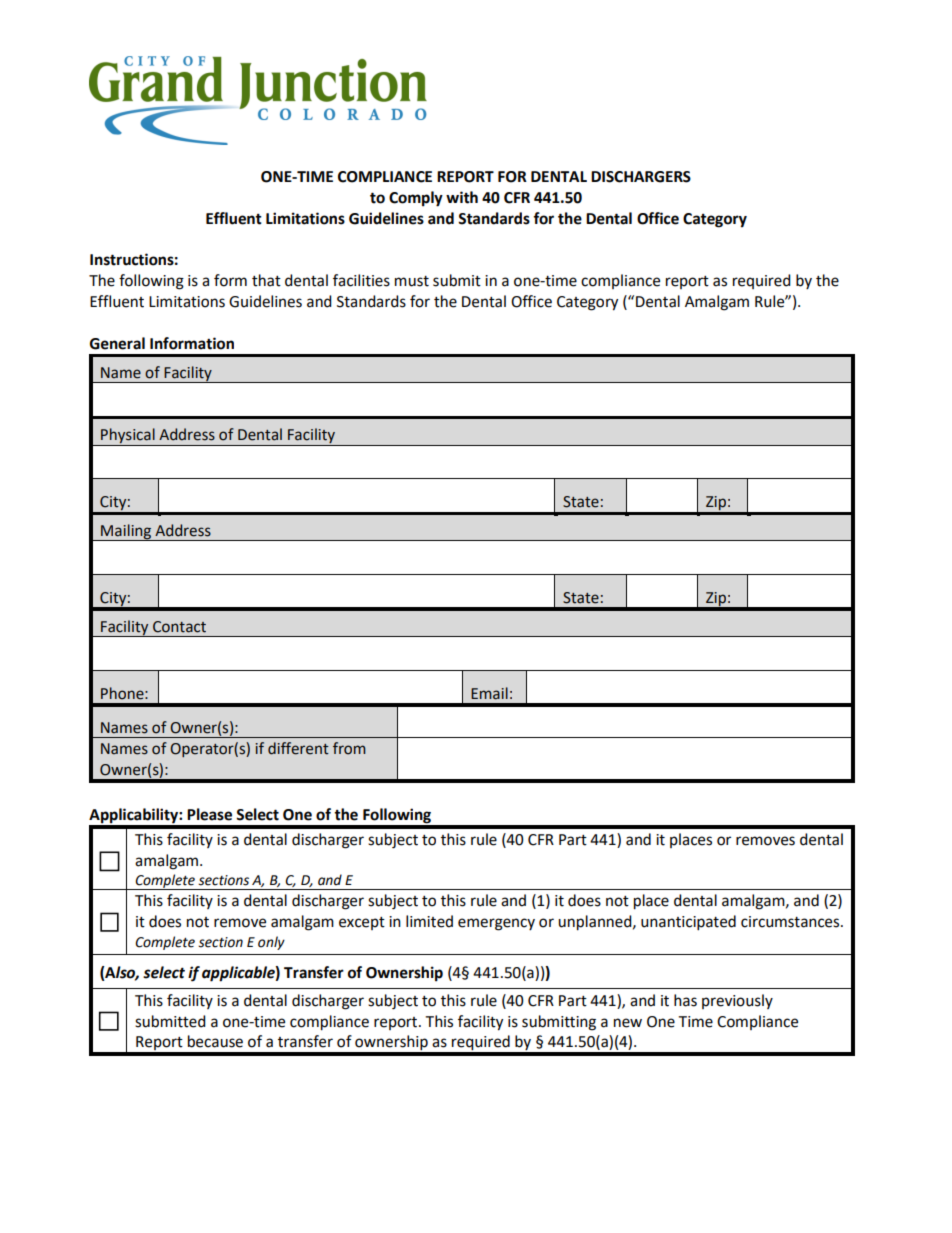 Image resolution: width=952 pixels, height=1233 pixels. Describe the element at coordinates (489, 693) in the image. I see `Email` at that location.
